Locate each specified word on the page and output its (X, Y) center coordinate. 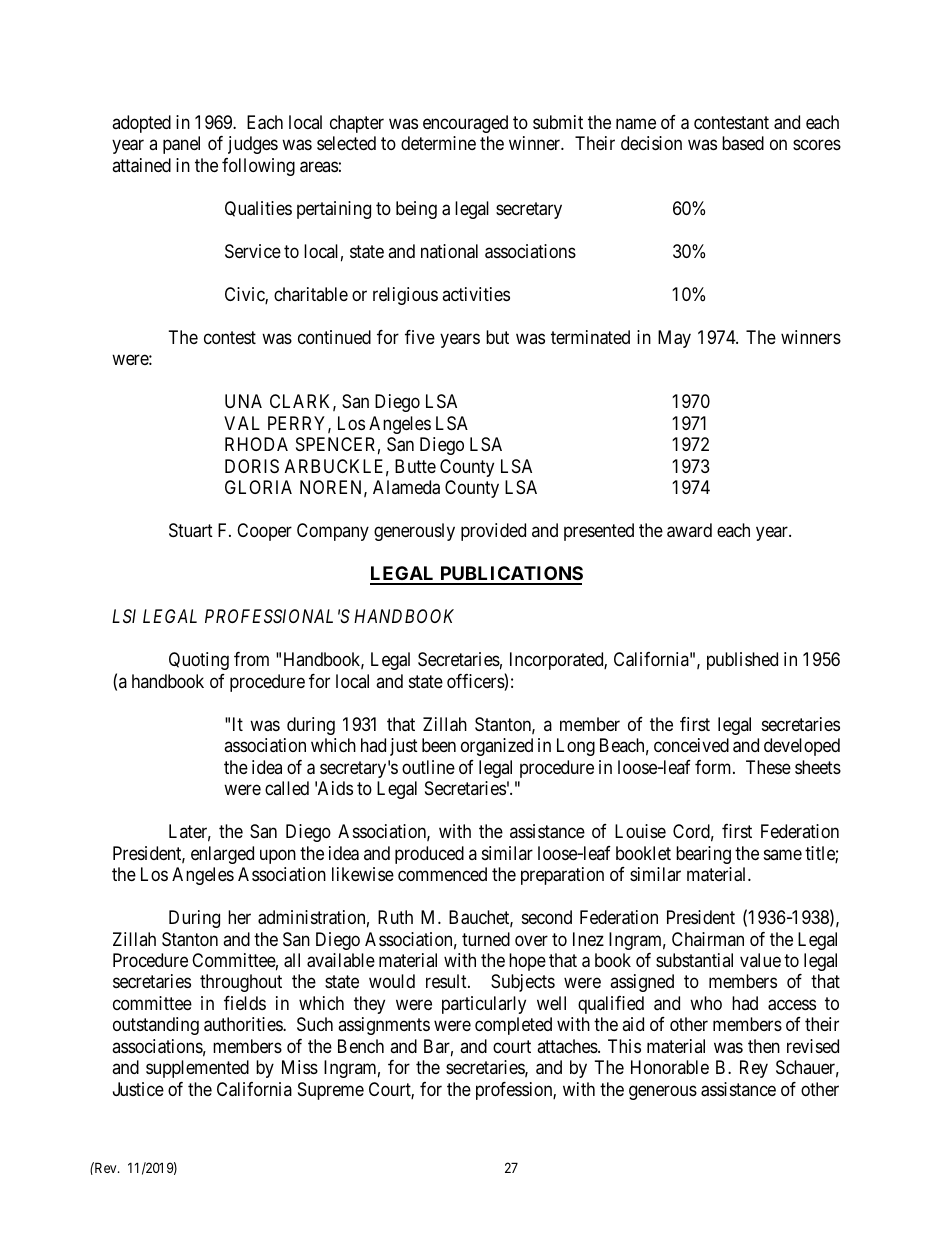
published (742, 661)
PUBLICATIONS (510, 575)
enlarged (222, 855)
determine (438, 143)
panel (181, 145)
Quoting (199, 661)
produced (429, 855)
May (674, 339)
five (420, 337)
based (743, 143)
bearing (703, 855)
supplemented (197, 1069)
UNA (243, 401)
